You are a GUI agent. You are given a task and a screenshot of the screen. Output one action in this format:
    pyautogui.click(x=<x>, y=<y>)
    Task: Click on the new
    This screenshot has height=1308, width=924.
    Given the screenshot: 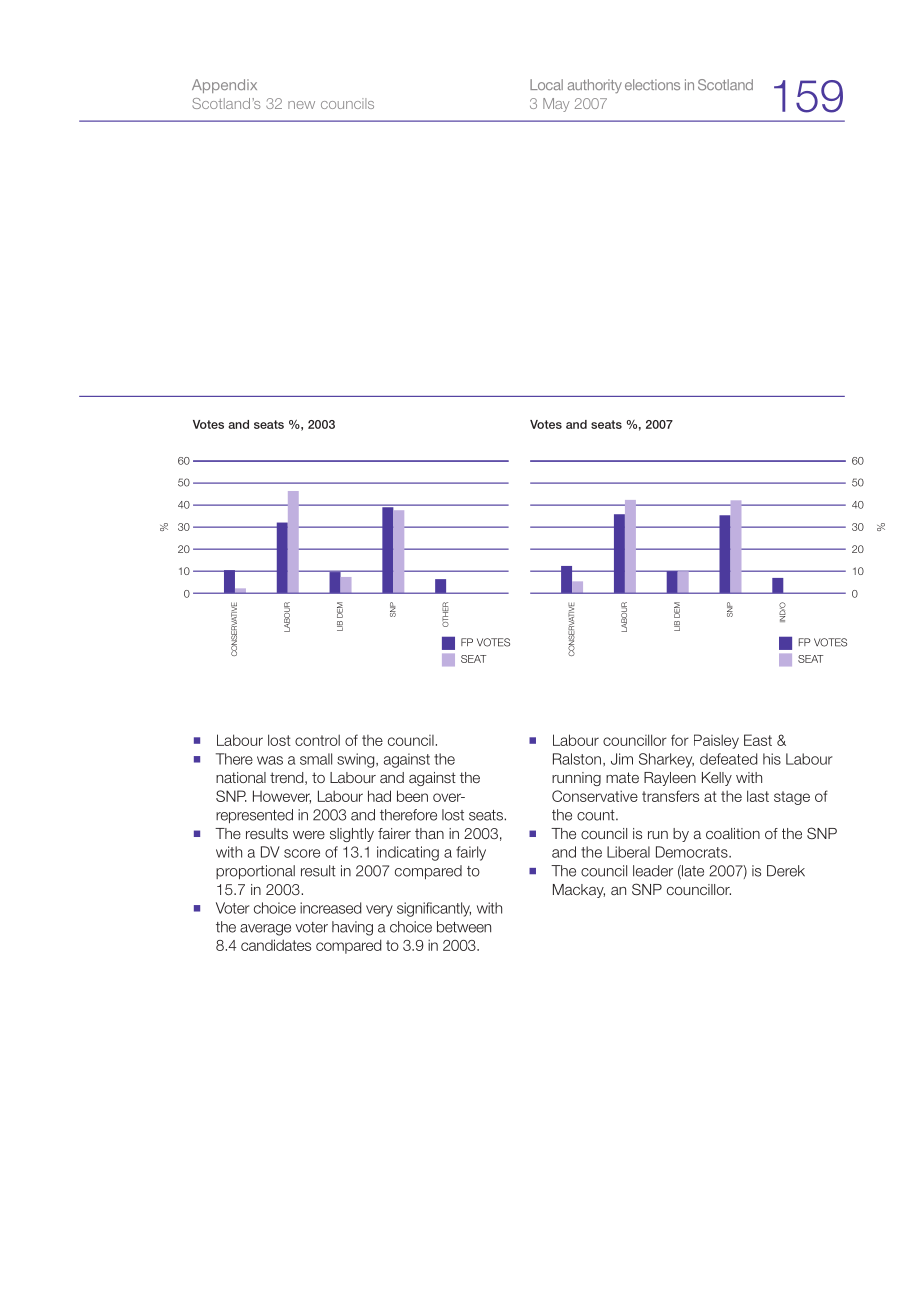 What is the action you would take?
    pyautogui.click(x=301, y=105)
